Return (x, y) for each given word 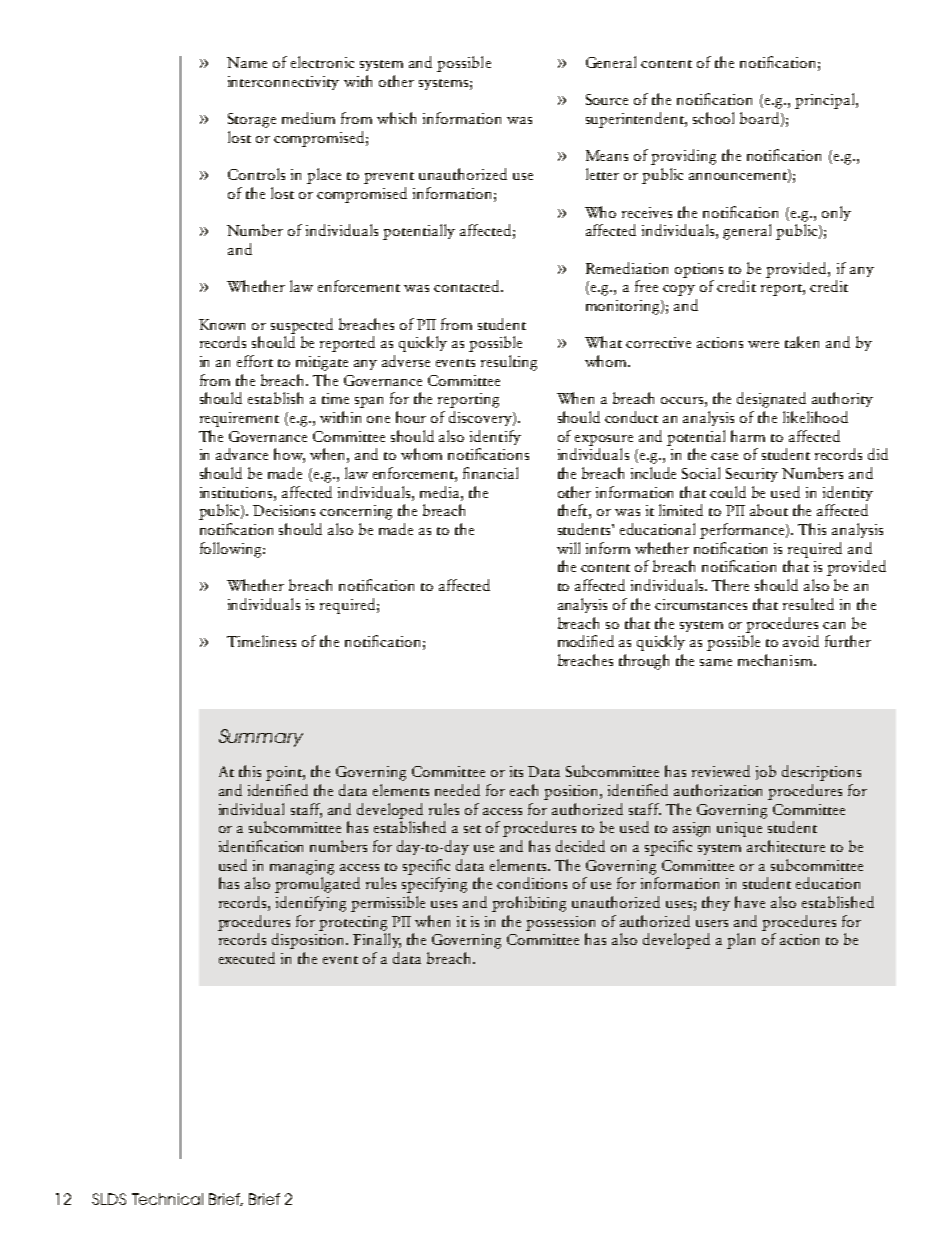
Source (607, 99)
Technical (167, 1199)
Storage (252, 120)
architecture (786, 846)
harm (748, 436)
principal (826, 101)
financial (490, 473)
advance (242, 454)
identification (261, 846)
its (516, 771)
